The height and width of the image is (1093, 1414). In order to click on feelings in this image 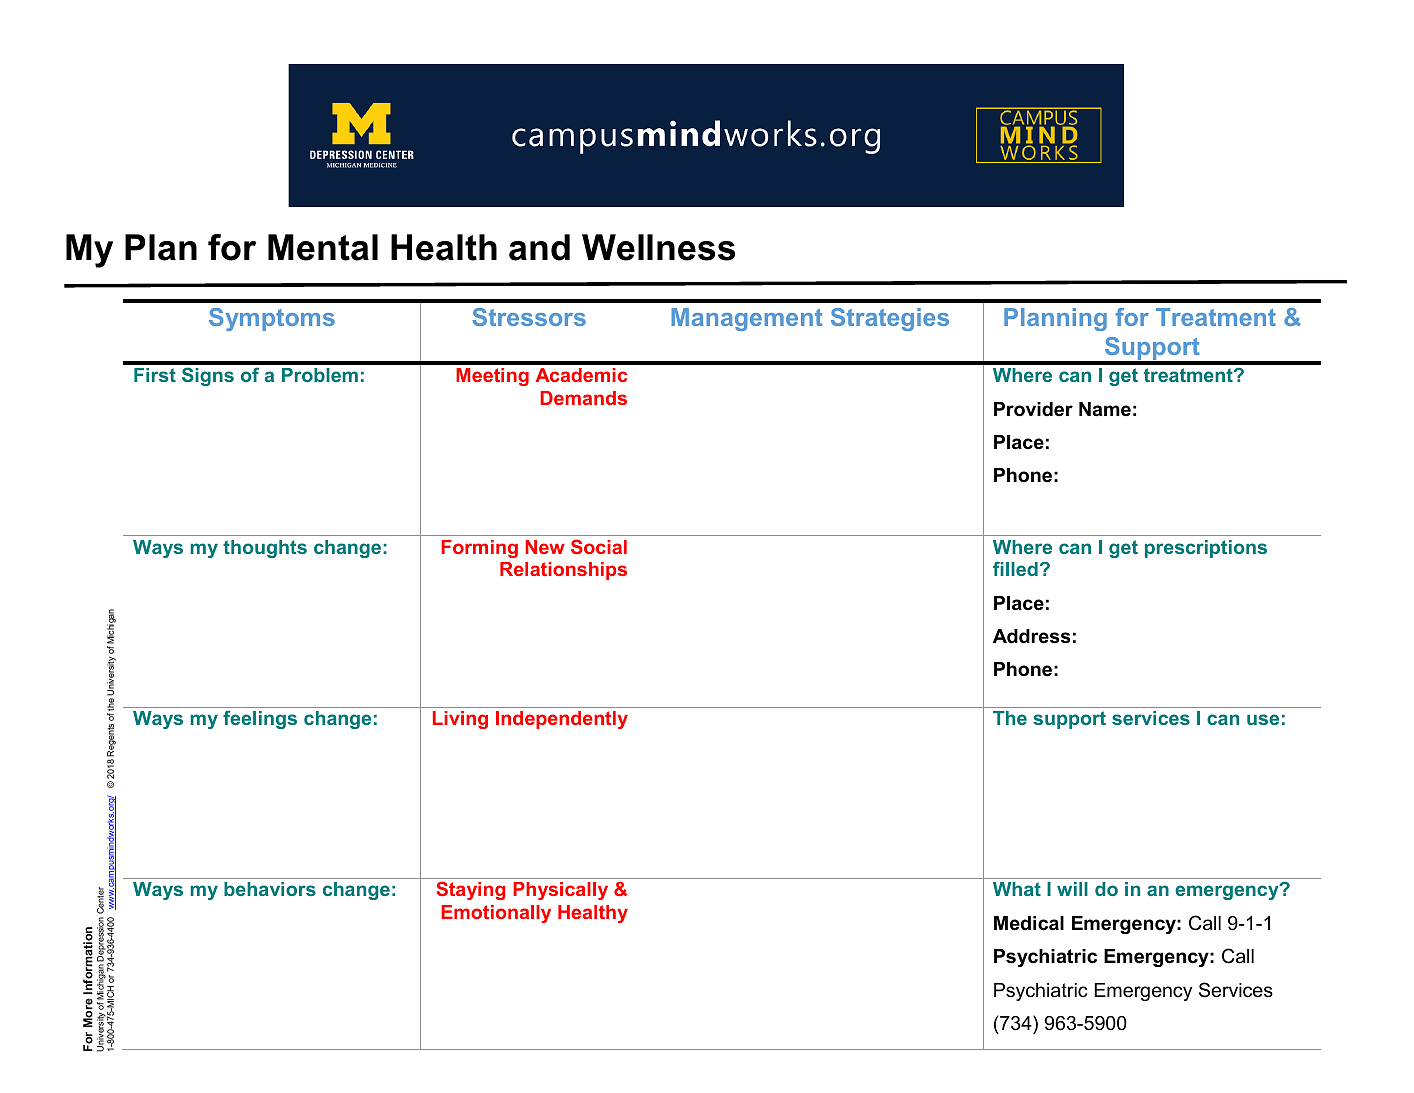, I will do `click(260, 719)`.
